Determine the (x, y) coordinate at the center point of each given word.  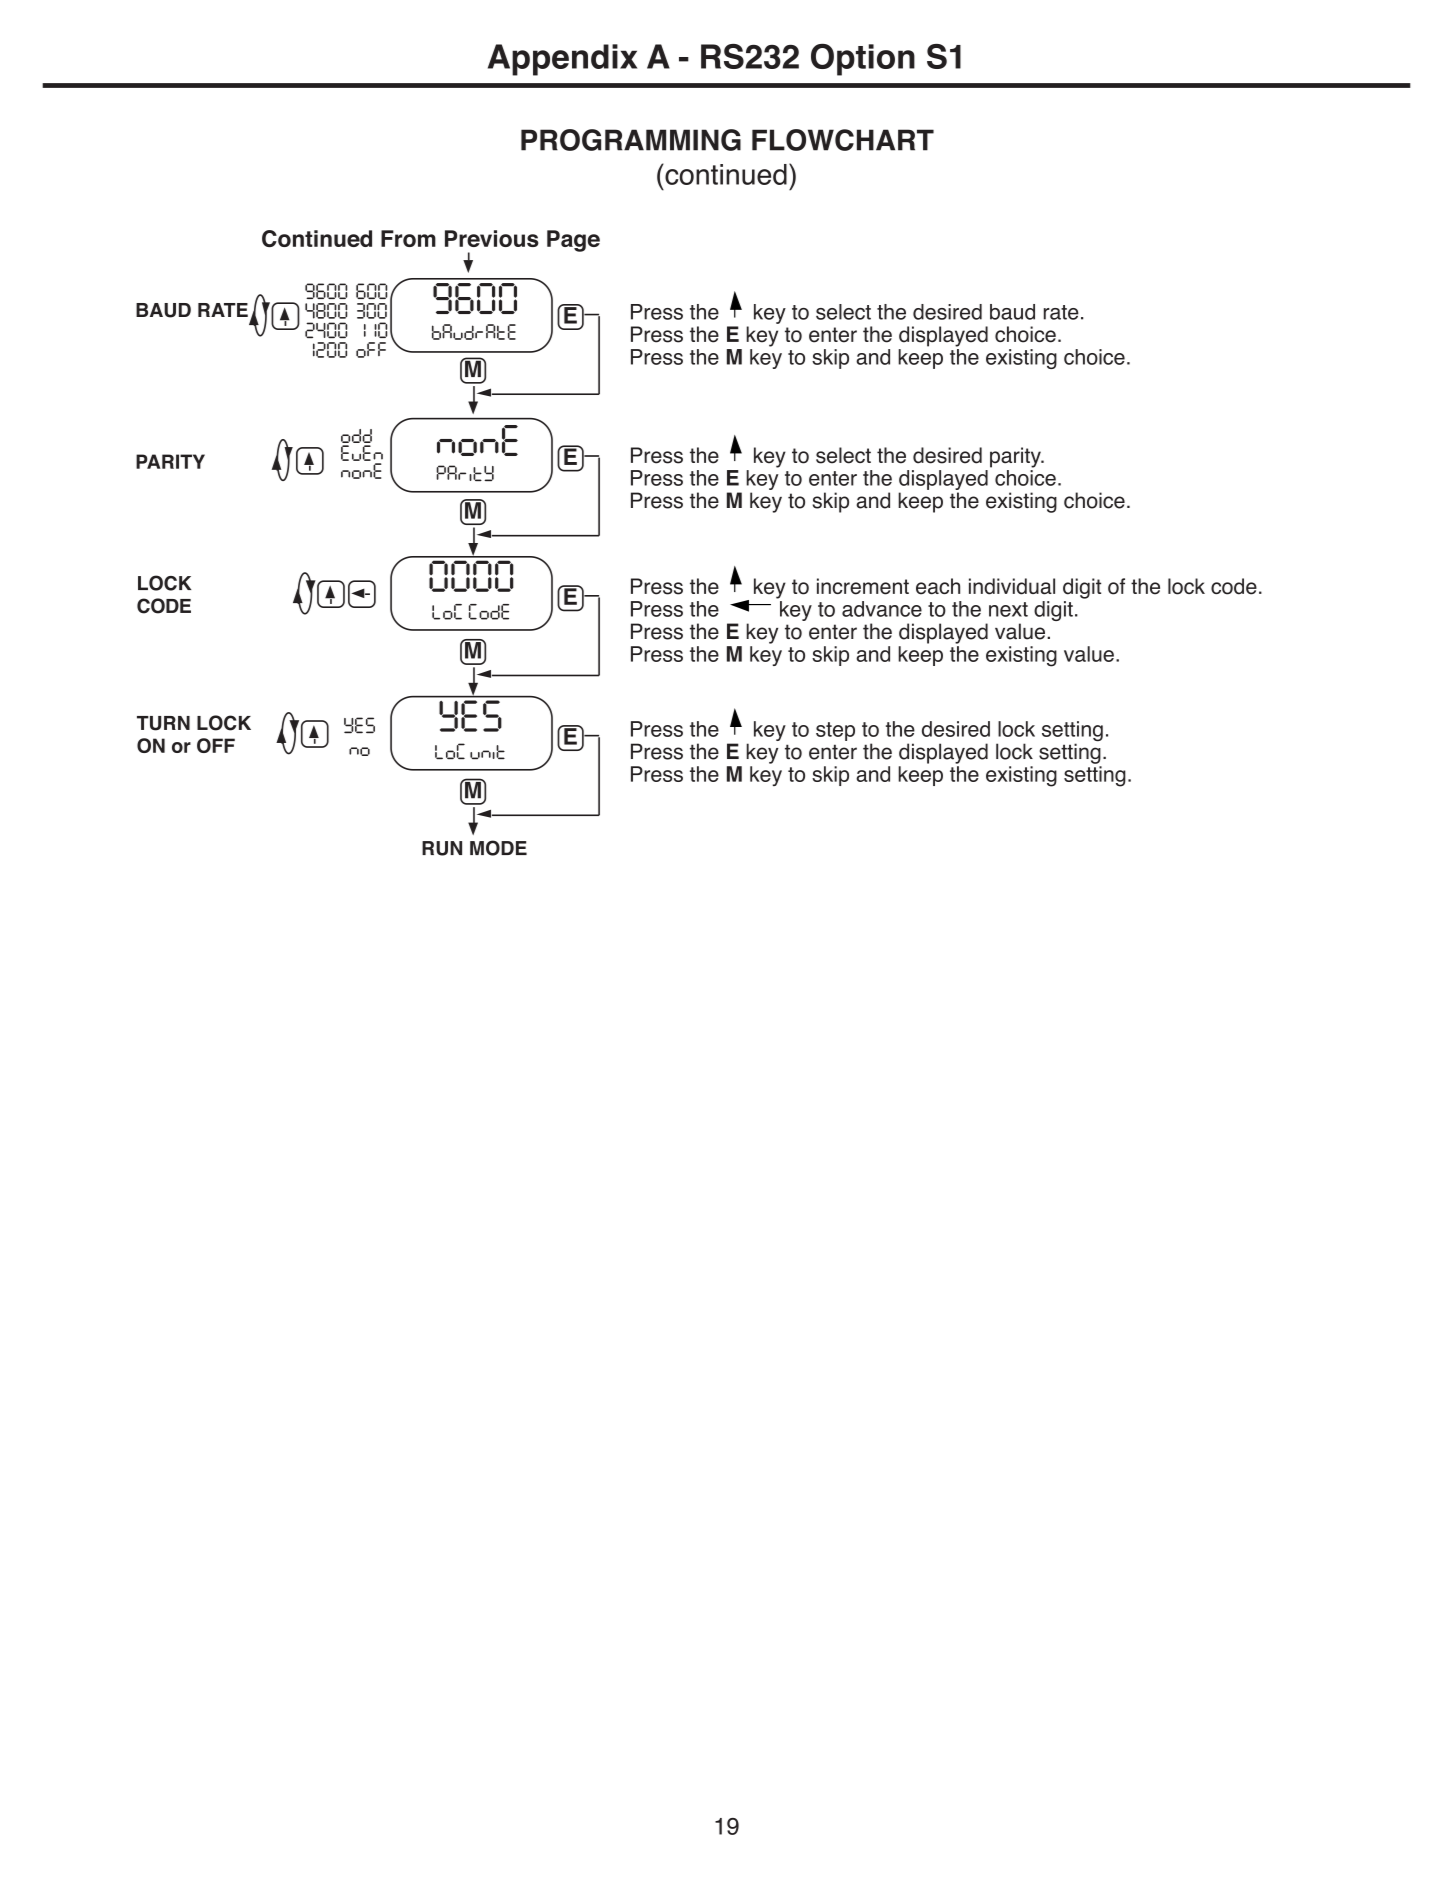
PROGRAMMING (631, 140)
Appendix (562, 60)
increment (863, 586)
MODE (498, 848)
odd (356, 436)
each (938, 586)
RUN (442, 848)
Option (863, 60)
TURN (163, 723)
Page (573, 241)
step (835, 731)
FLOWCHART (843, 140)
